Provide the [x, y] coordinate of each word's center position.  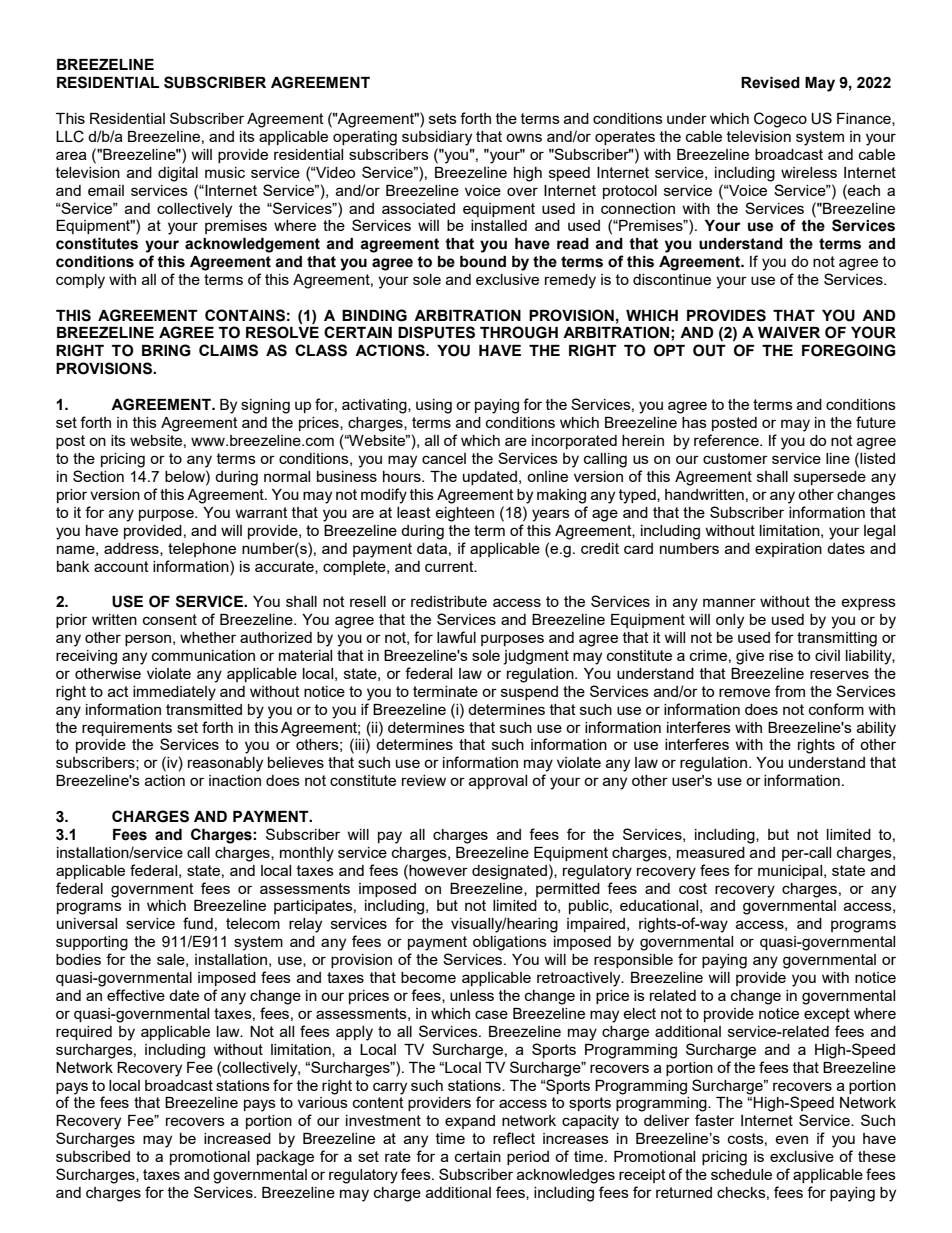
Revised [770, 83]
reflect [514, 1138]
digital [178, 174]
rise [781, 655]
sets [443, 118]
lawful [456, 637]
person [148, 640]
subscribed [93, 1156]
